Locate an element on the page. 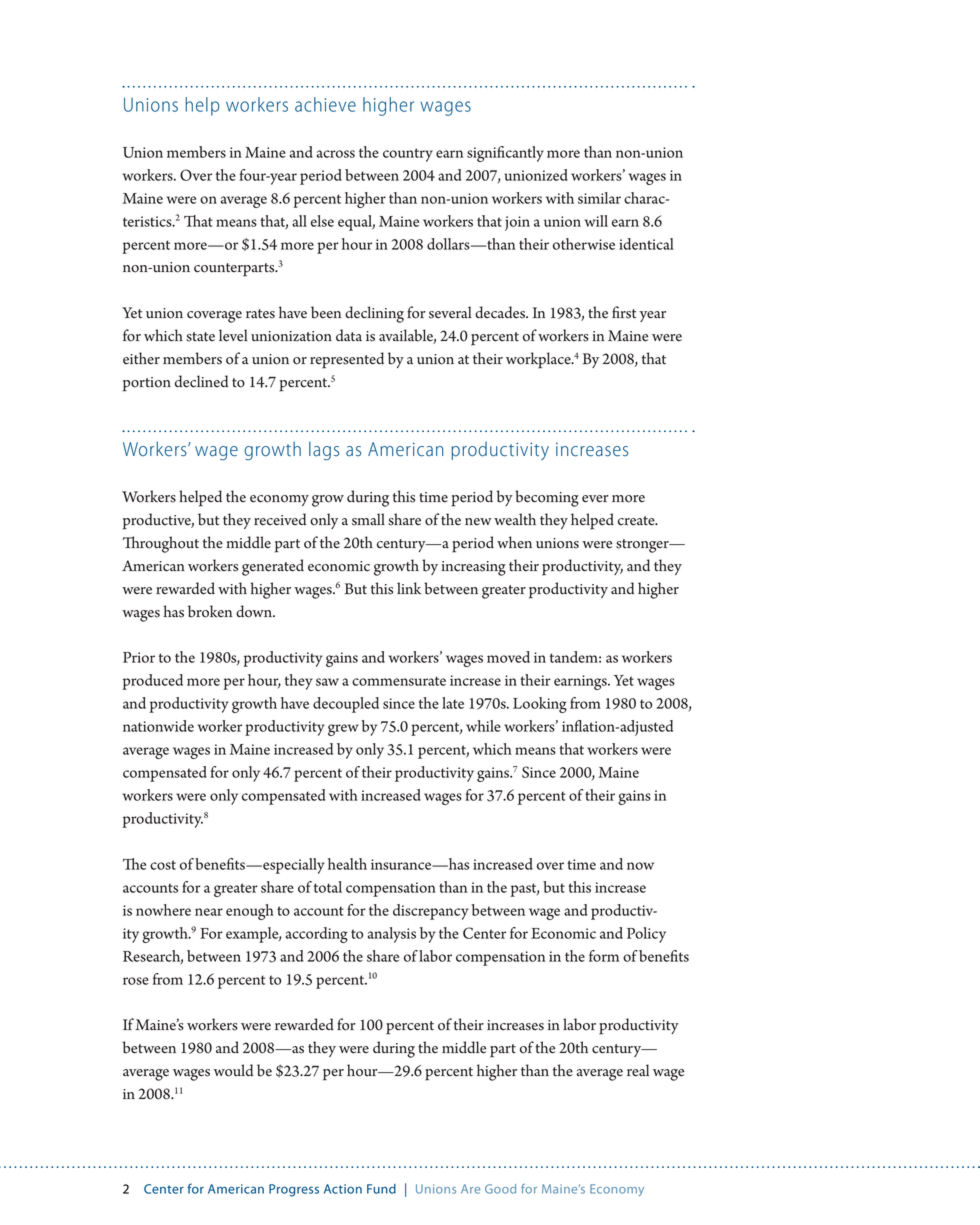 Image resolution: width=980 pixels, height=1225 pixels. would is located at coordinates (233, 1070).
